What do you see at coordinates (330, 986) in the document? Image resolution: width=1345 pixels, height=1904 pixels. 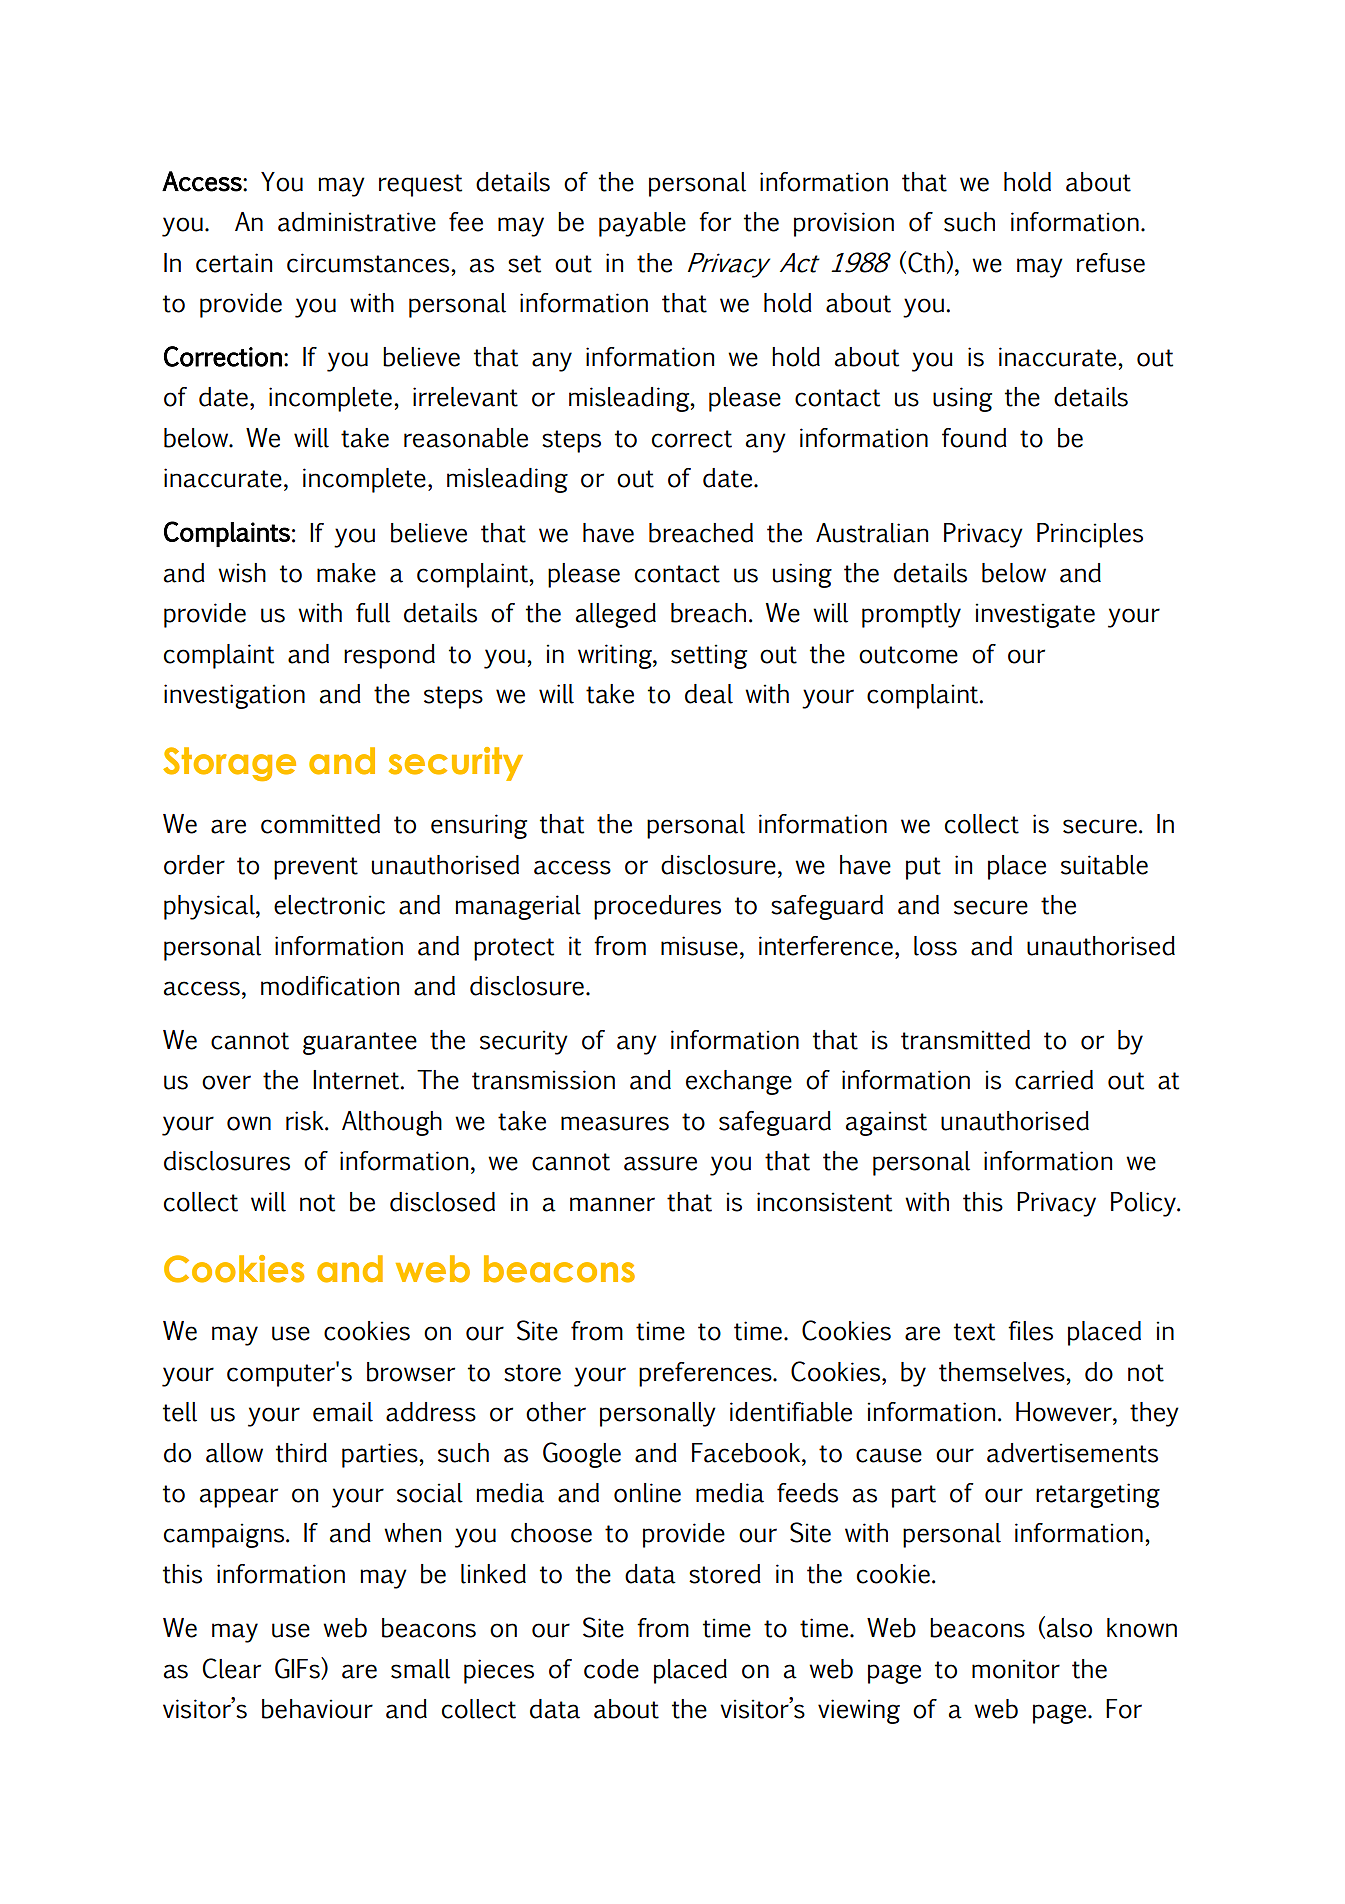 I see `modification` at bounding box center [330, 986].
